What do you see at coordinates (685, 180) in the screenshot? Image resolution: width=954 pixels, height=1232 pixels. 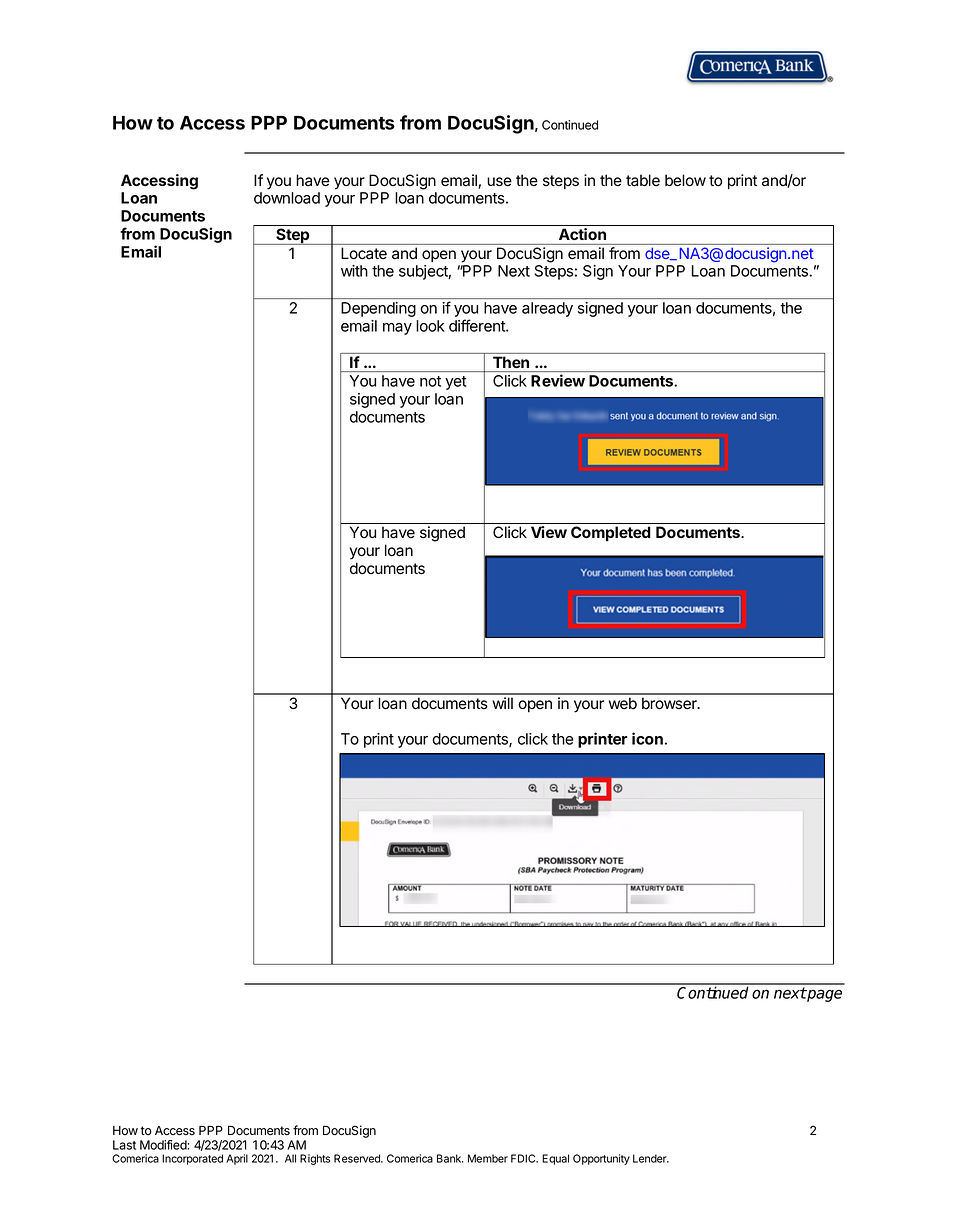 I see `below` at bounding box center [685, 180].
